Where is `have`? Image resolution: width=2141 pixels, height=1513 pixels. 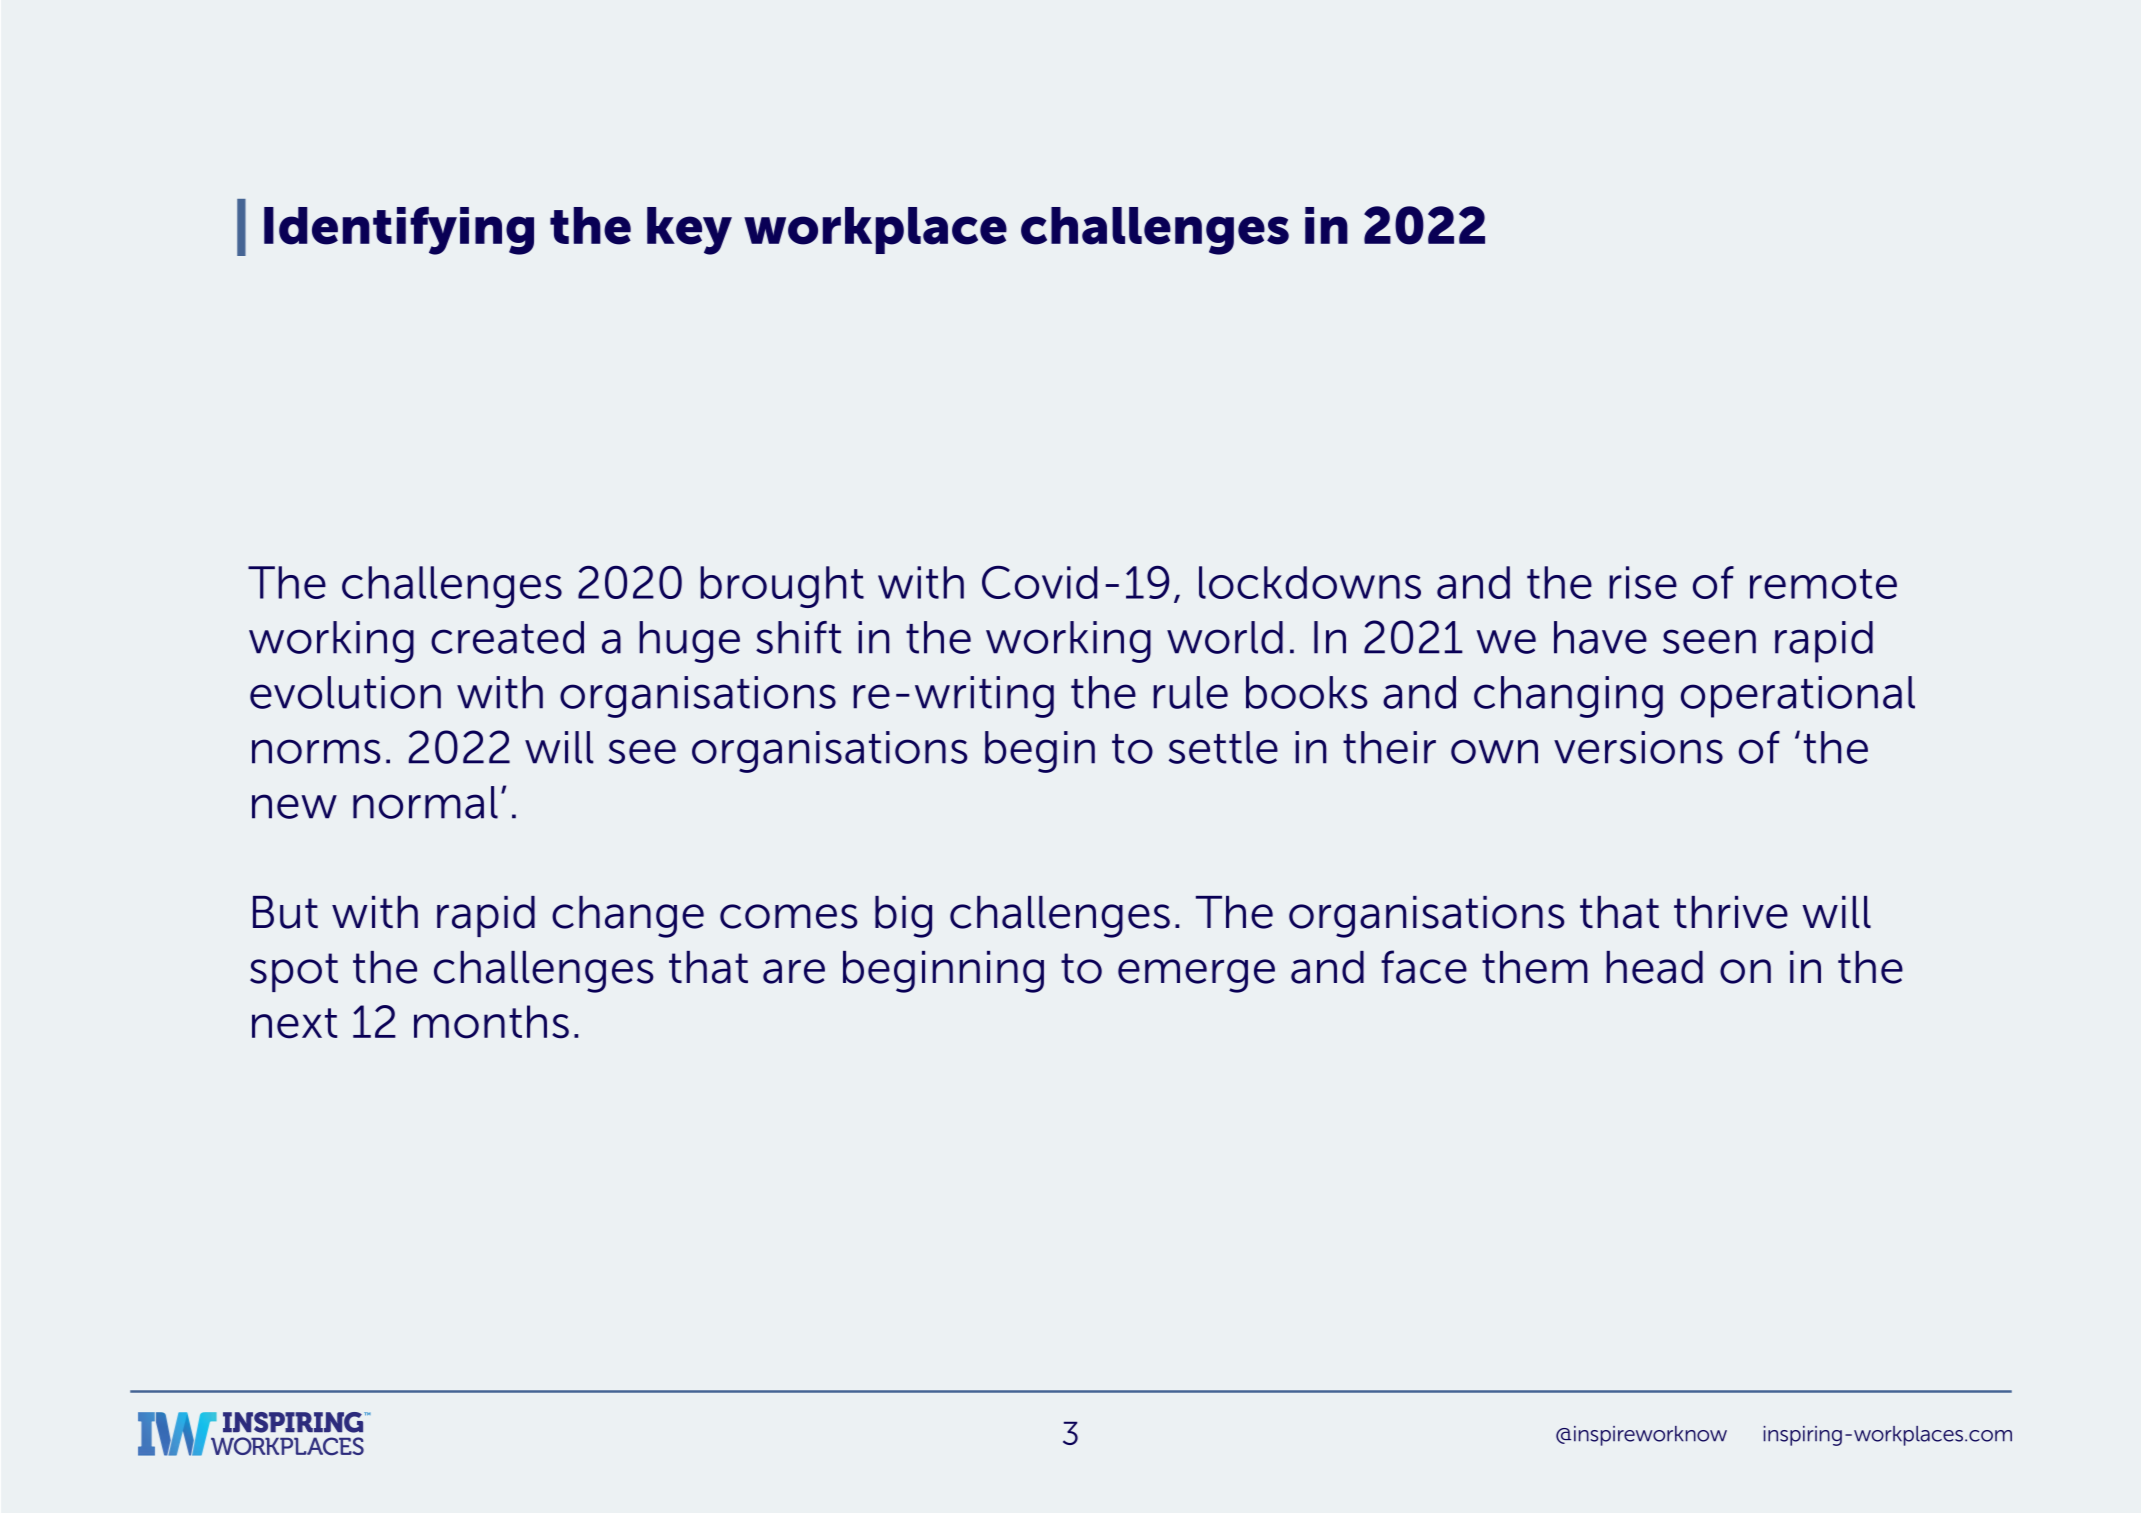 have is located at coordinates (1600, 637).
